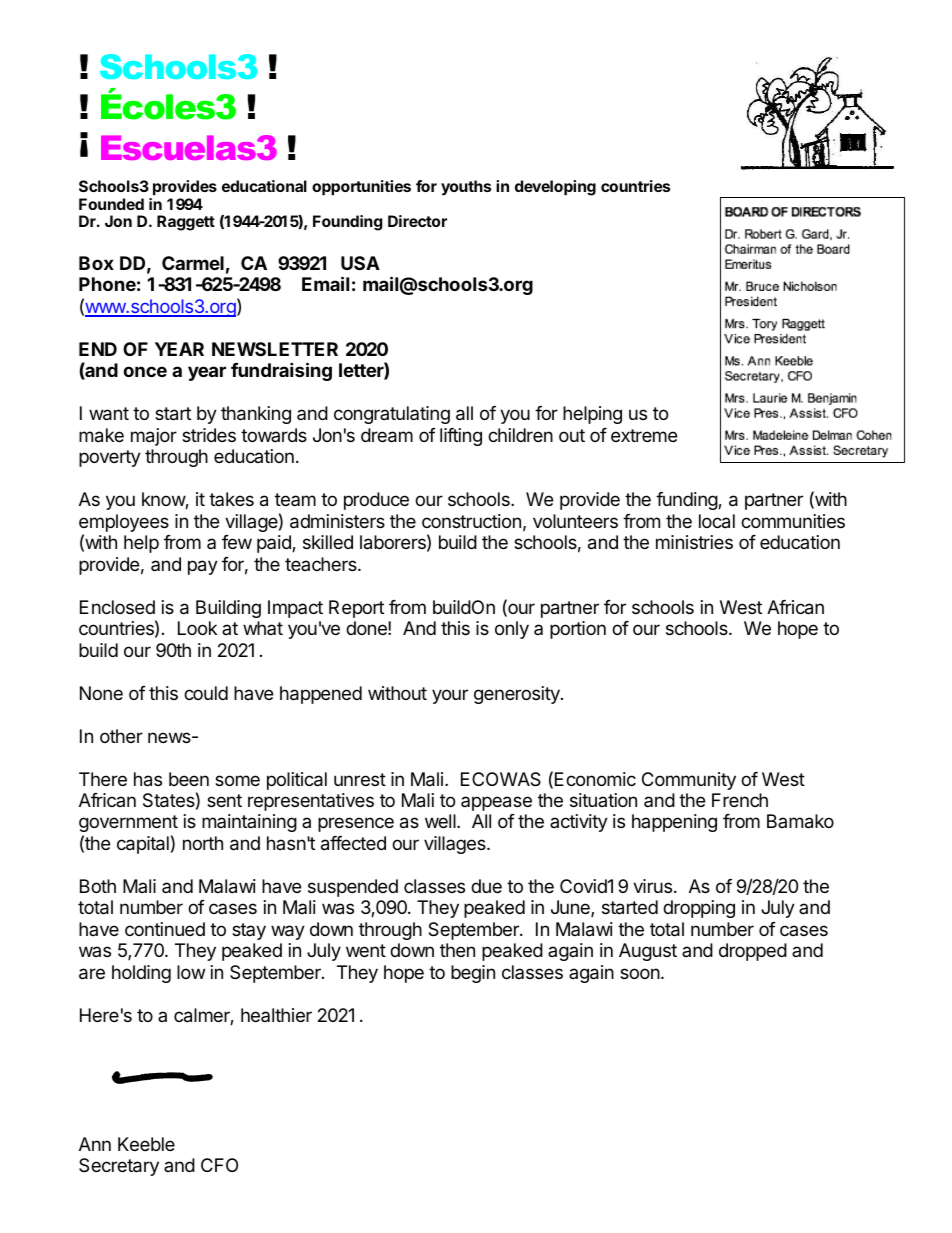  I want to click on begin, so click(473, 974).
